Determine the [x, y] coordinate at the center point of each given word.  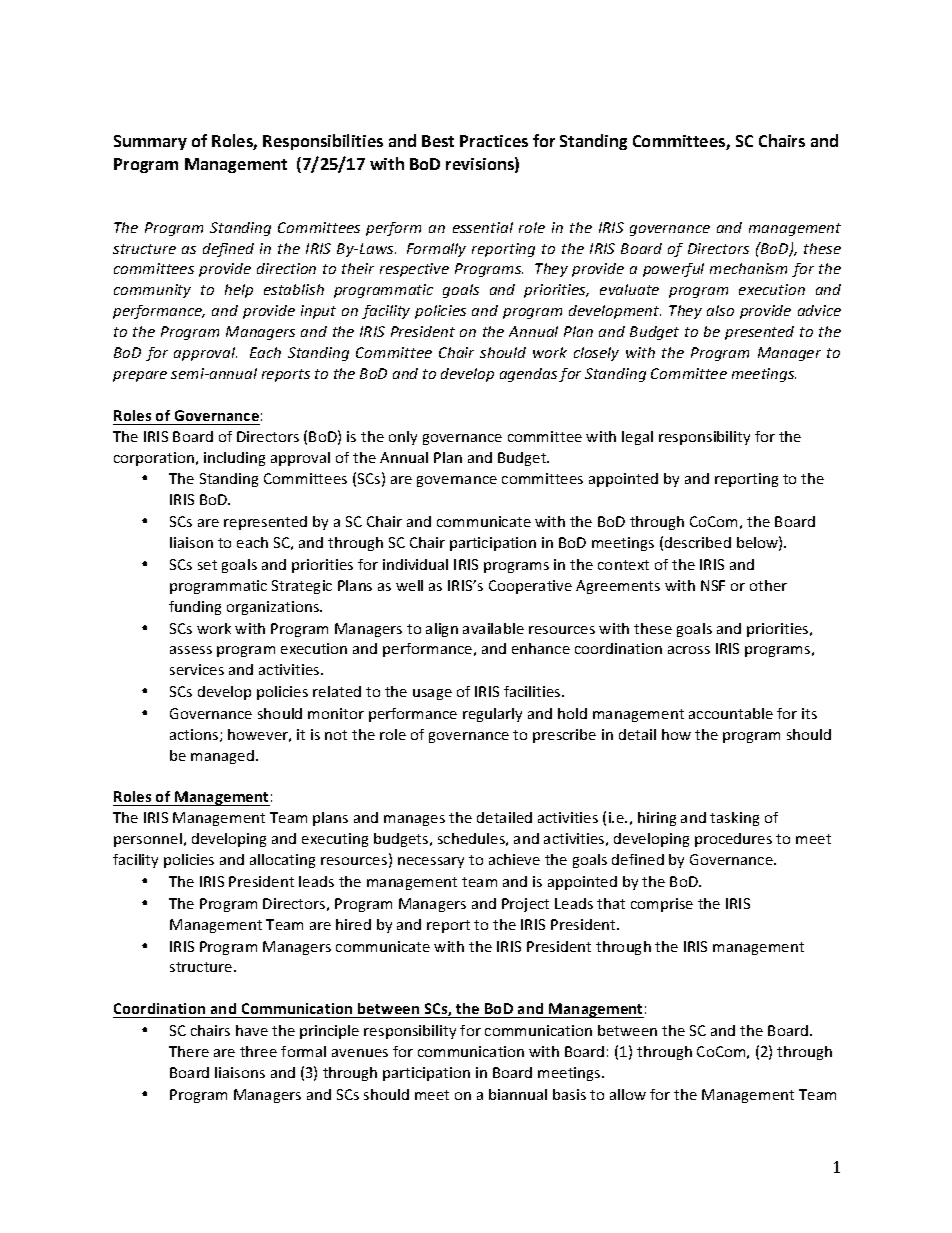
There [189, 1051]
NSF [713, 585]
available [493, 628]
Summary [150, 142]
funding [195, 608]
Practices [494, 141]
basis [569, 1094]
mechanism [748, 268]
